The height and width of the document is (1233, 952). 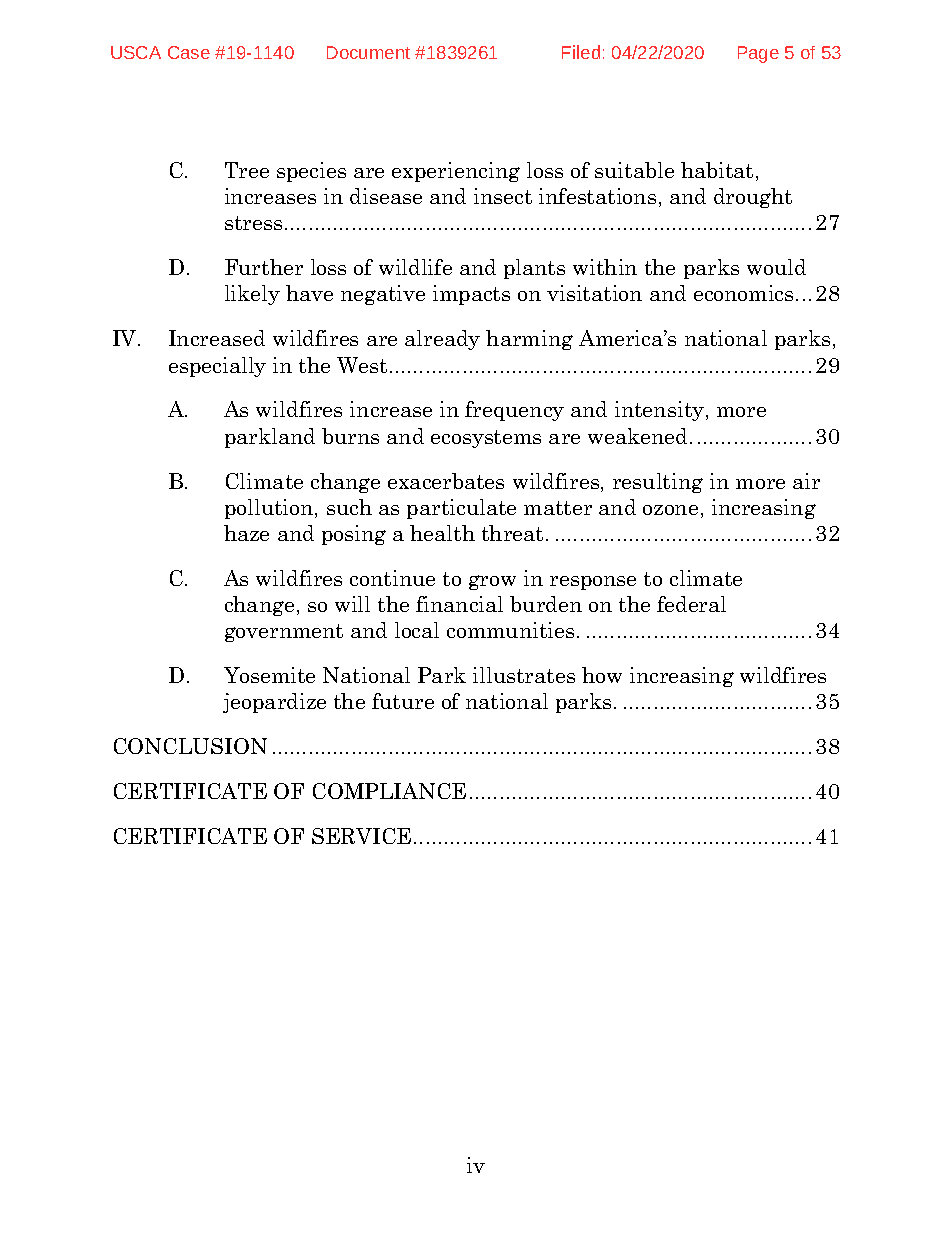 I want to click on frequency, so click(x=514, y=411).
